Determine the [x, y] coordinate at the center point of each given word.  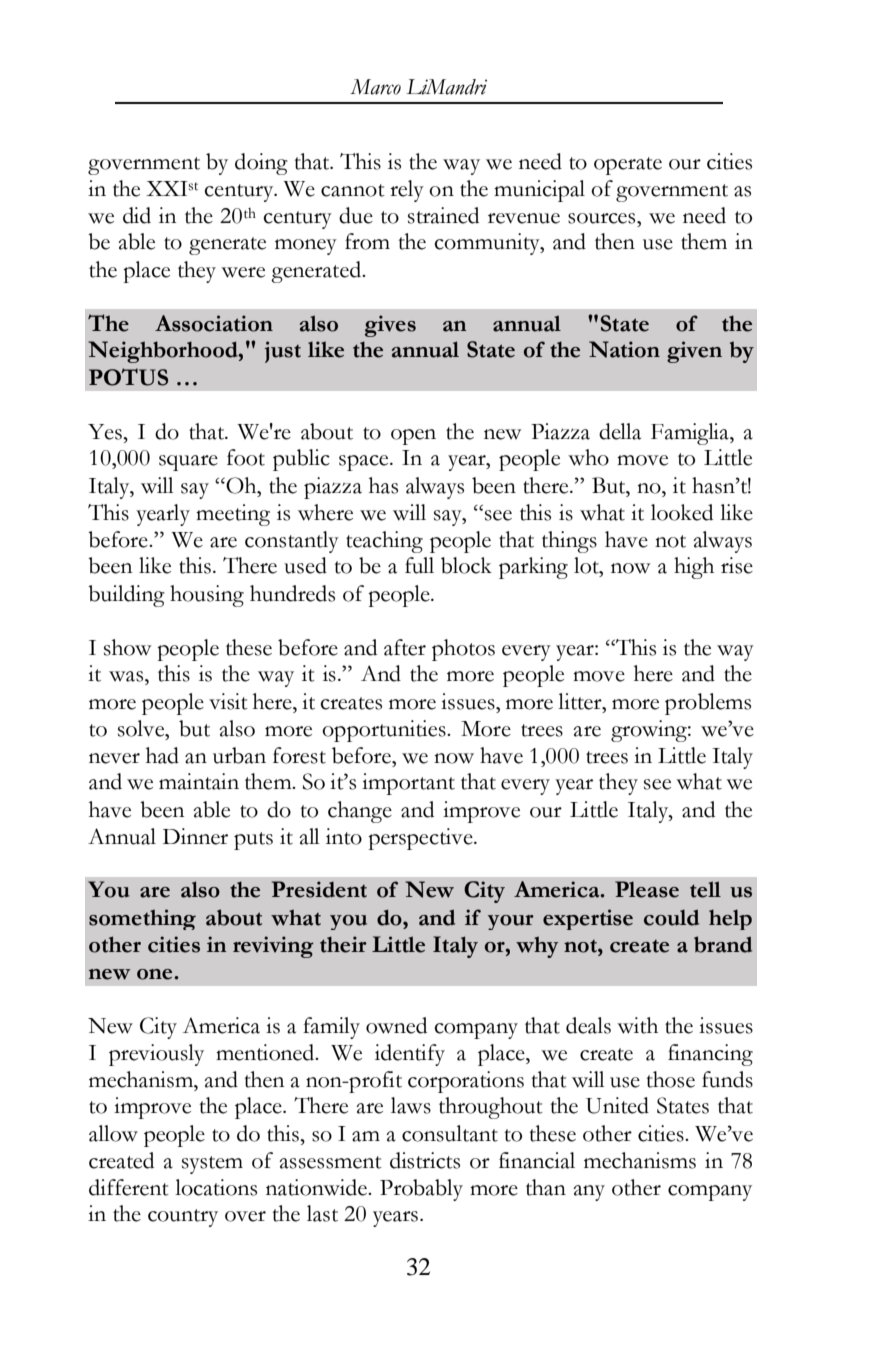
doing [261, 164]
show [128, 647]
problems [708, 704]
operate [628, 166]
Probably [421, 1190]
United [617, 1105]
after [405, 647]
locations [216, 1187]
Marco [375, 87]
